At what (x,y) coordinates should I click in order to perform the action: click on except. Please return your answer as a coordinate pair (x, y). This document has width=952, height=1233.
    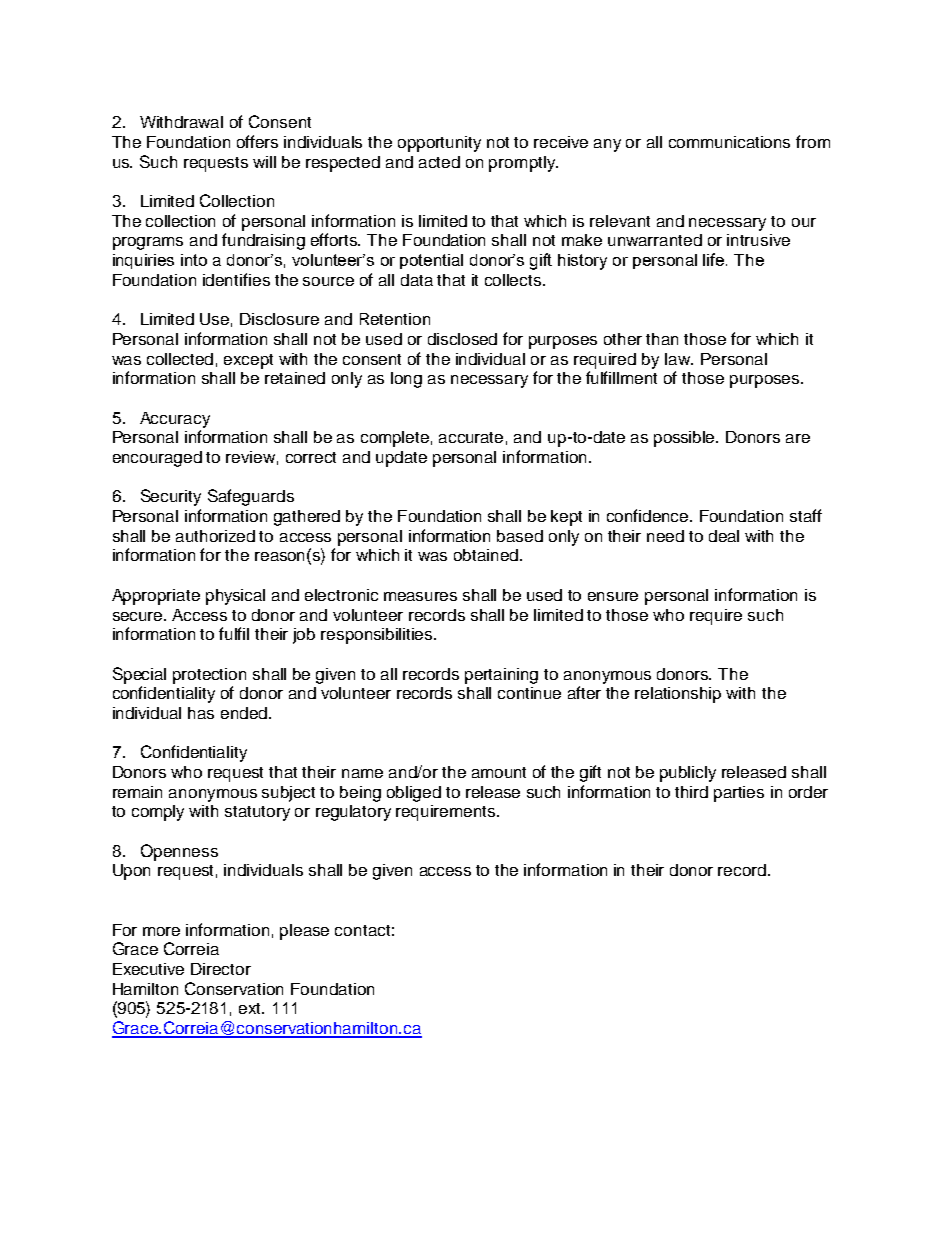
    Looking at the image, I should click on (248, 361).
